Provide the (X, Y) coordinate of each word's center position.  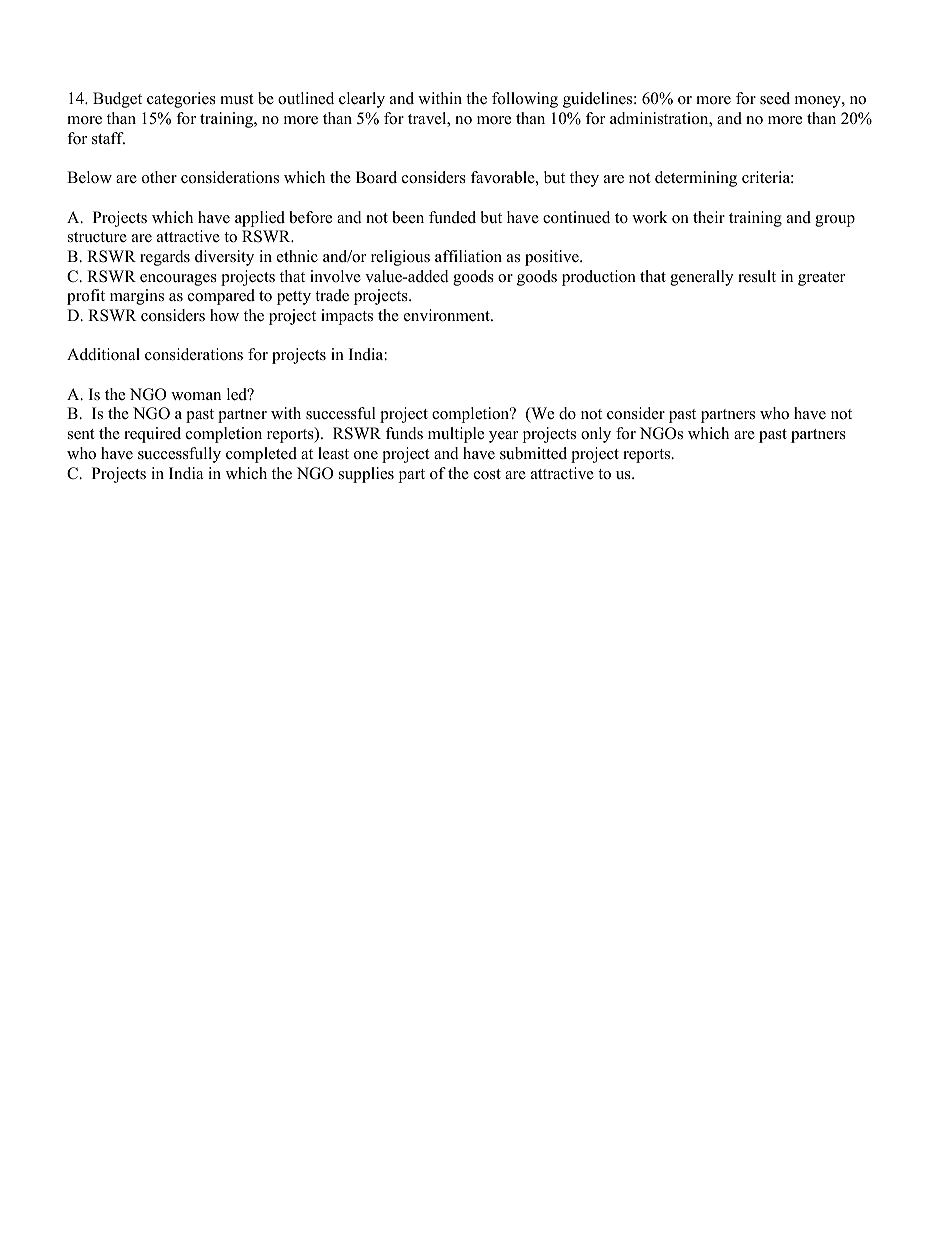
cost (487, 474)
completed (261, 455)
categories (181, 100)
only (596, 435)
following (525, 100)
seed (775, 98)
